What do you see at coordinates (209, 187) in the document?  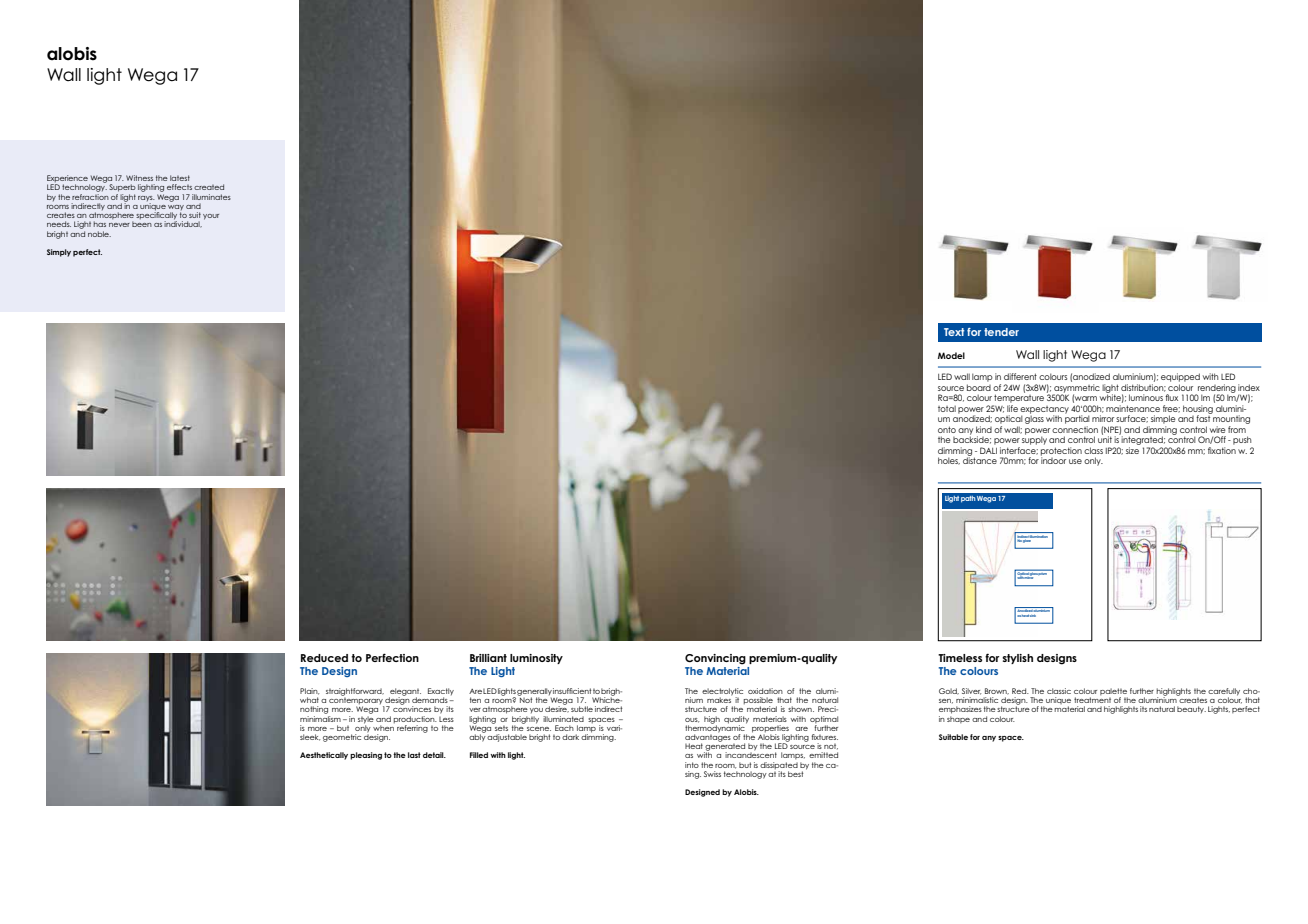 I see `created` at bounding box center [209, 187].
